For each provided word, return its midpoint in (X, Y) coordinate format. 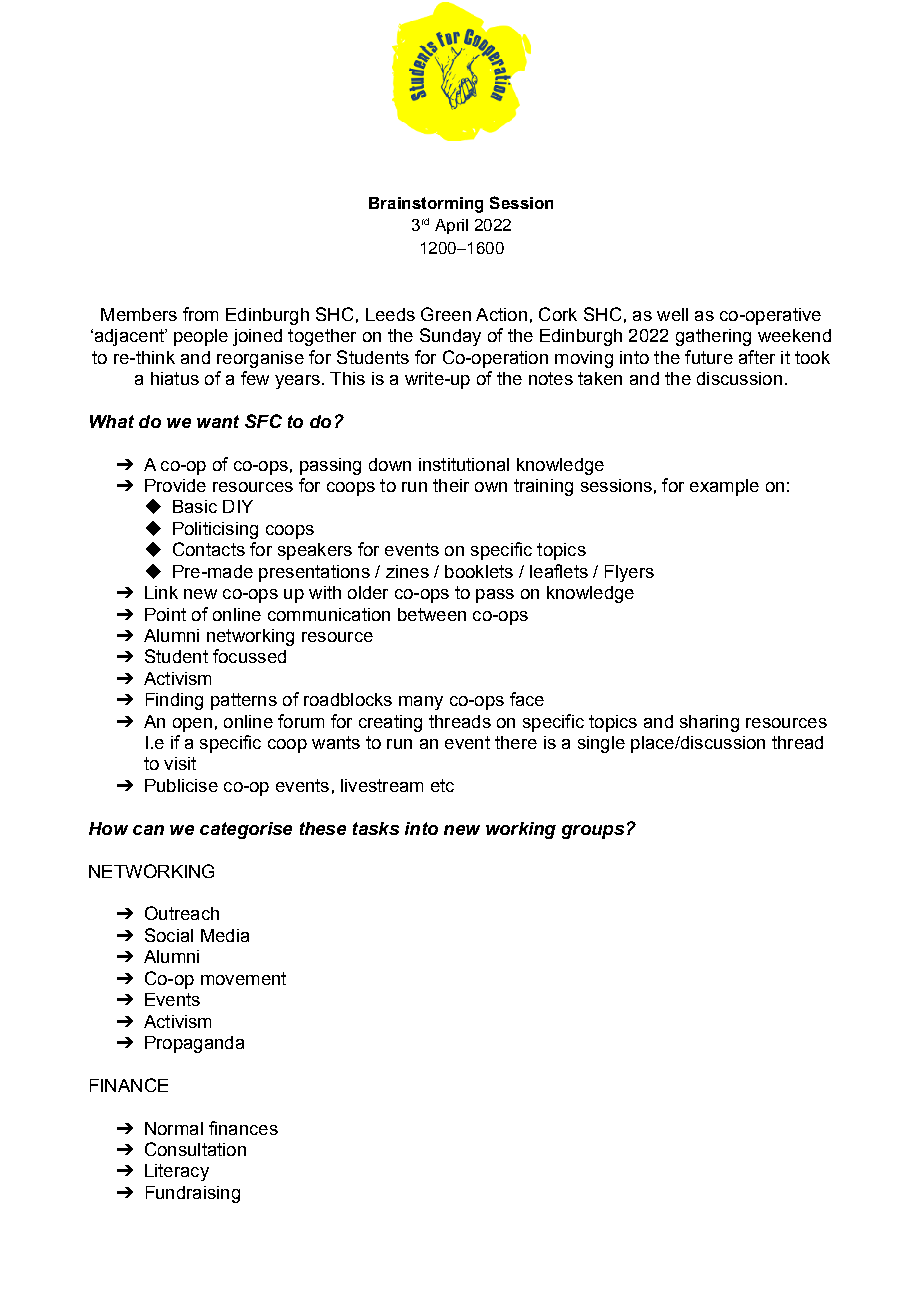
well (672, 314)
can (148, 830)
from (200, 314)
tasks (376, 828)
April (451, 226)
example (724, 487)
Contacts (209, 549)
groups (593, 832)
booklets (479, 571)
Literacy (177, 1172)
